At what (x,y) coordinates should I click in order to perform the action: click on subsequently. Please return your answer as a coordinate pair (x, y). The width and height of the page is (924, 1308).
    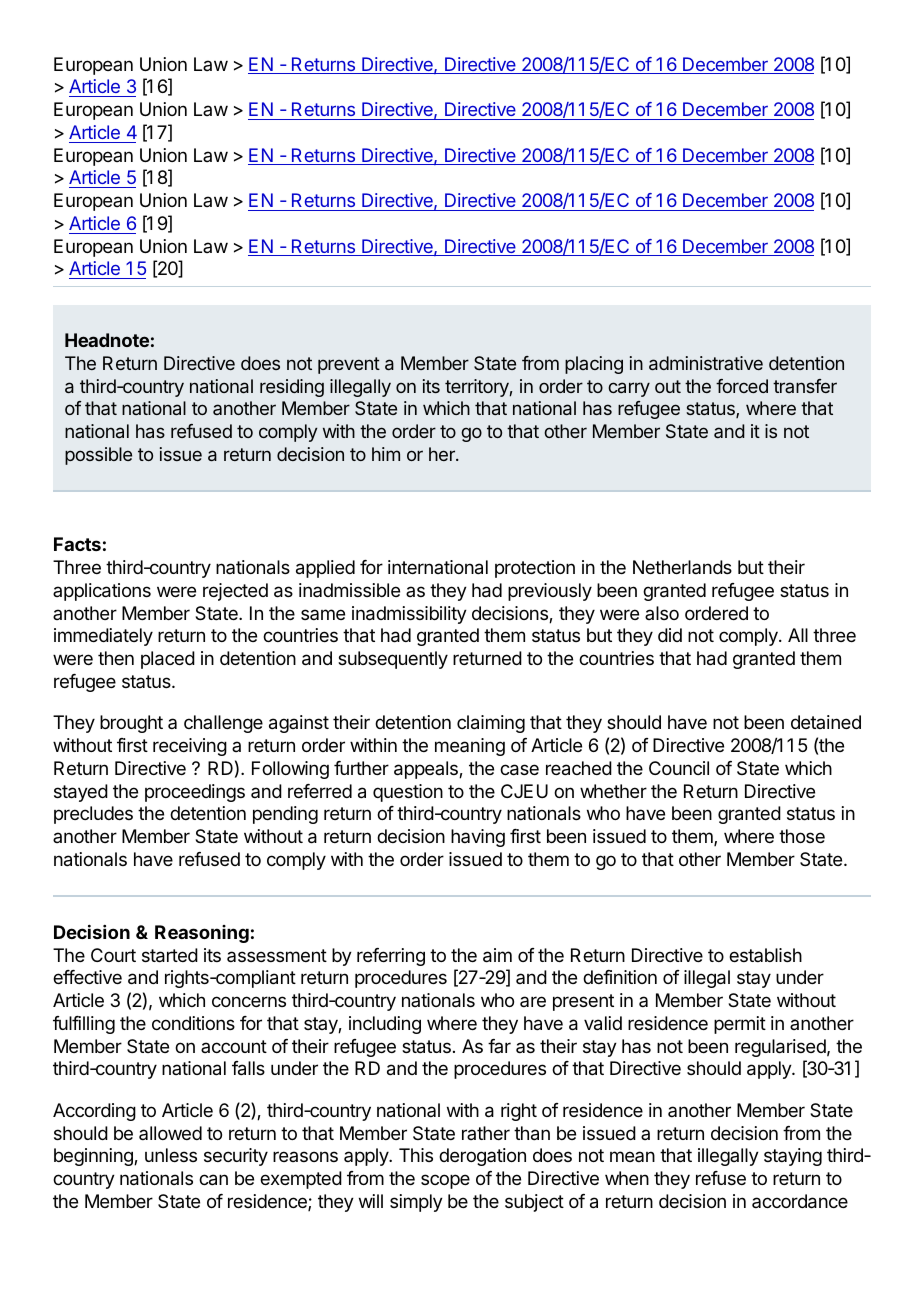
    Looking at the image, I should click on (393, 660).
